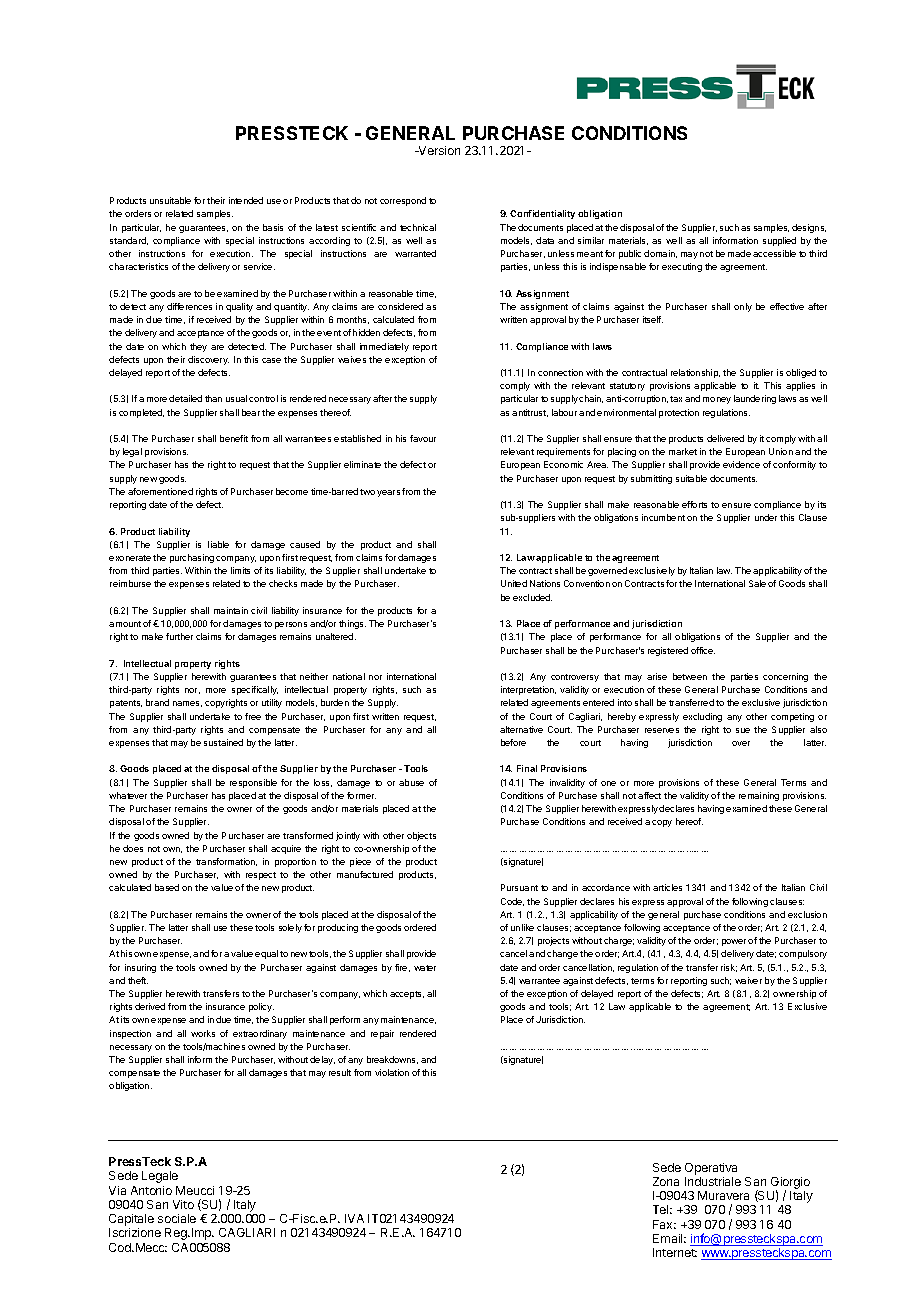 This image has width=924, height=1309. What do you see at coordinates (667, 887) in the image?
I see `articles` at bounding box center [667, 887].
